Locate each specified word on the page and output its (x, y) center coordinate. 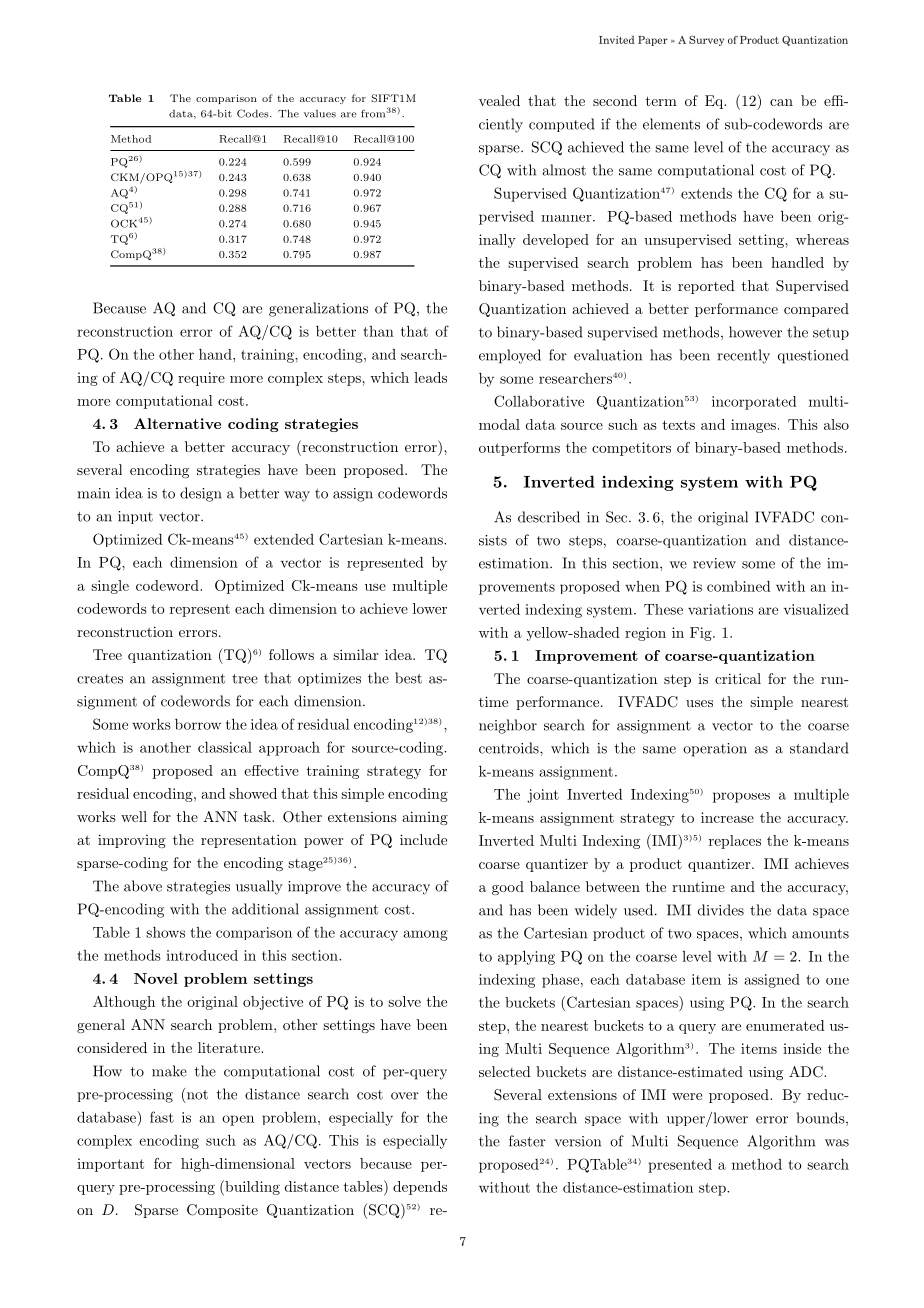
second (615, 100)
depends (420, 1188)
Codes (254, 113)
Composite (222, 1211)
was (837, 1143)
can (781, 102)
